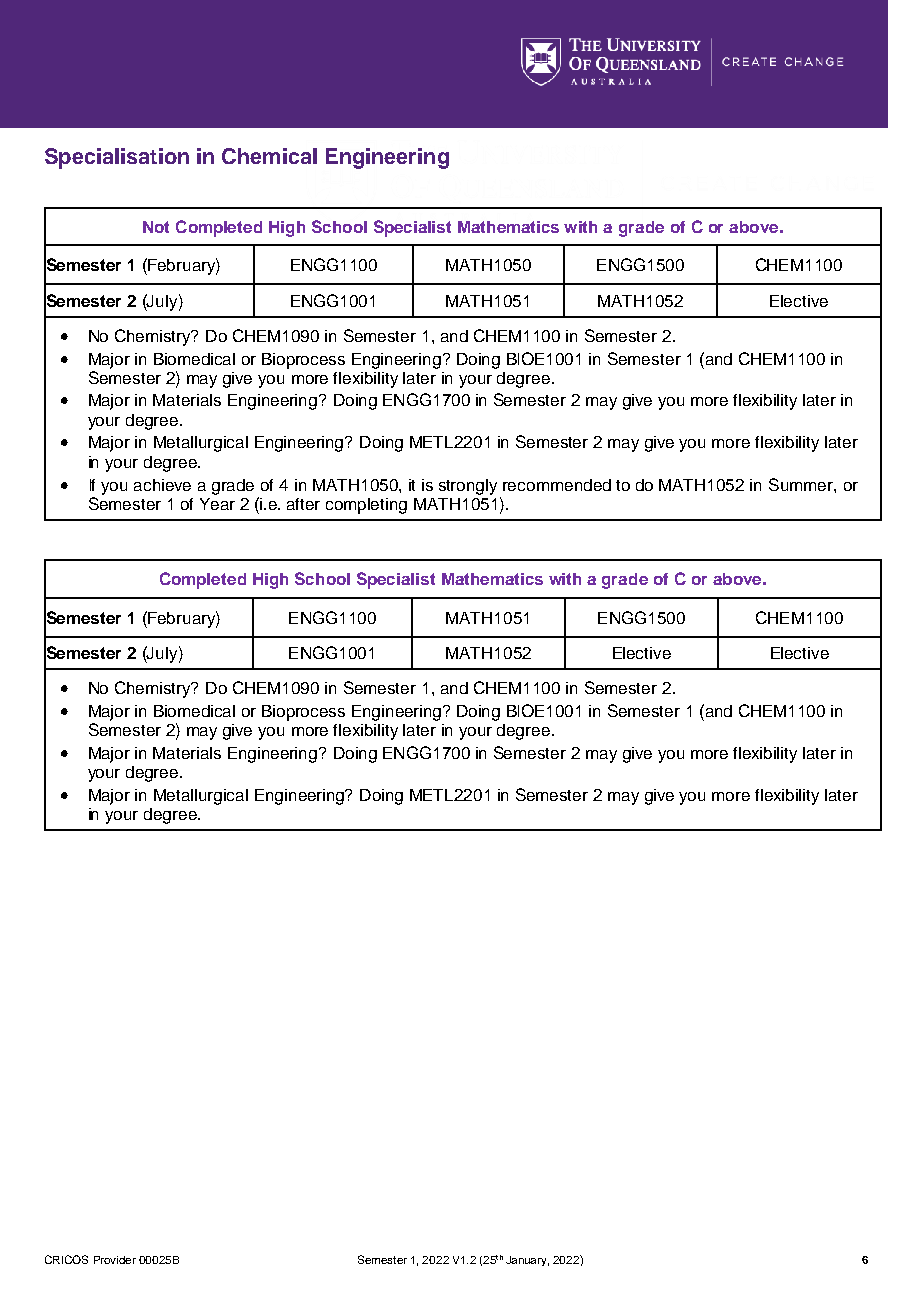 This document has height=1308, width=924. I want to click on Provider, so click(115, 1260).
